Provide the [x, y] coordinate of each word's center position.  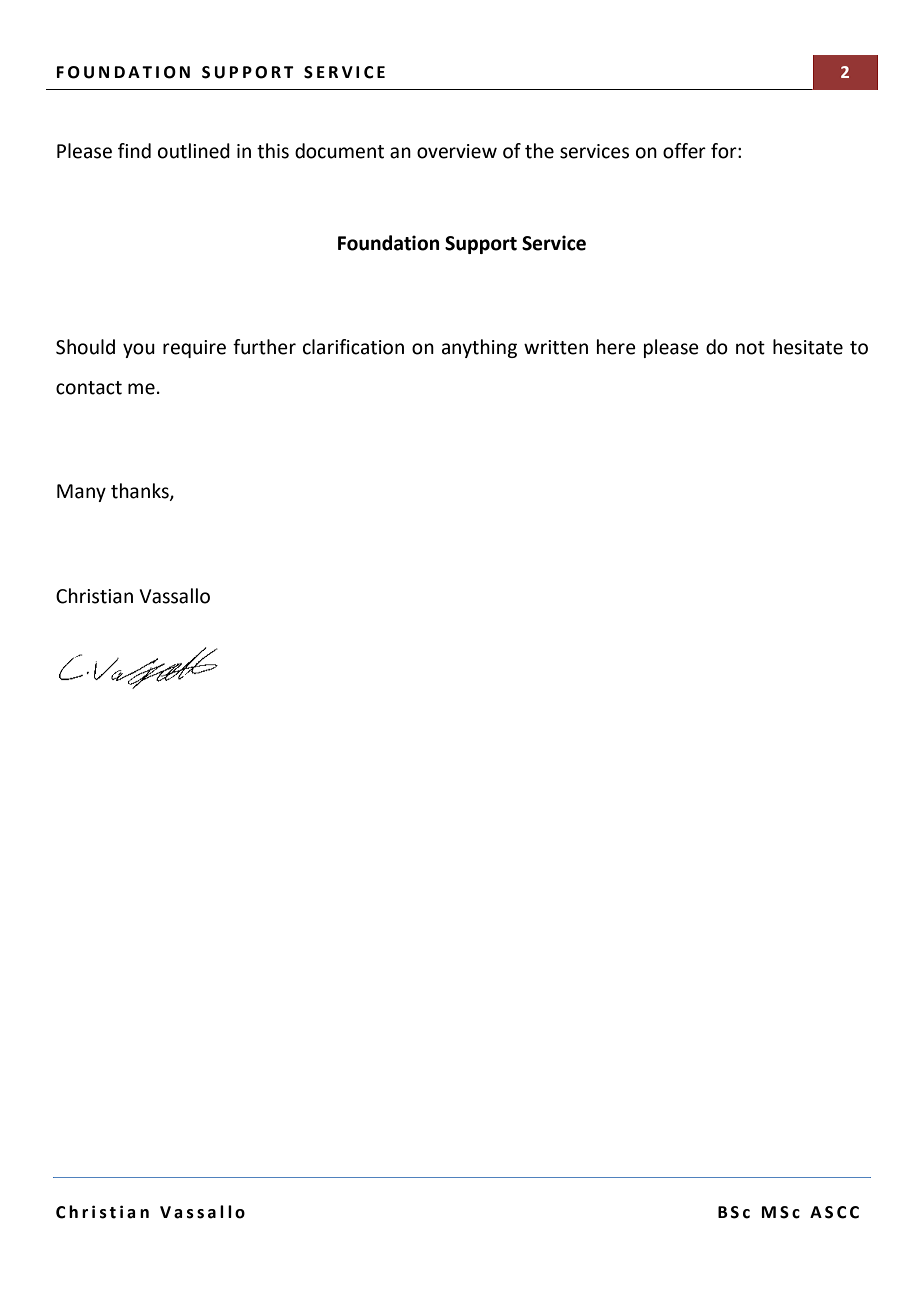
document [339, 151]
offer [684, 151]
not [750, 348]
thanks [141, 492]
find [134, 151]
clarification [353, 347]
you [139, 350]
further [264, 347]
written [556, 347]
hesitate [808, 347]
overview [457, 151]
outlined [194, 151]
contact [89, 388]
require [194, 349]
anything [479, 348]
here [616, 347]
